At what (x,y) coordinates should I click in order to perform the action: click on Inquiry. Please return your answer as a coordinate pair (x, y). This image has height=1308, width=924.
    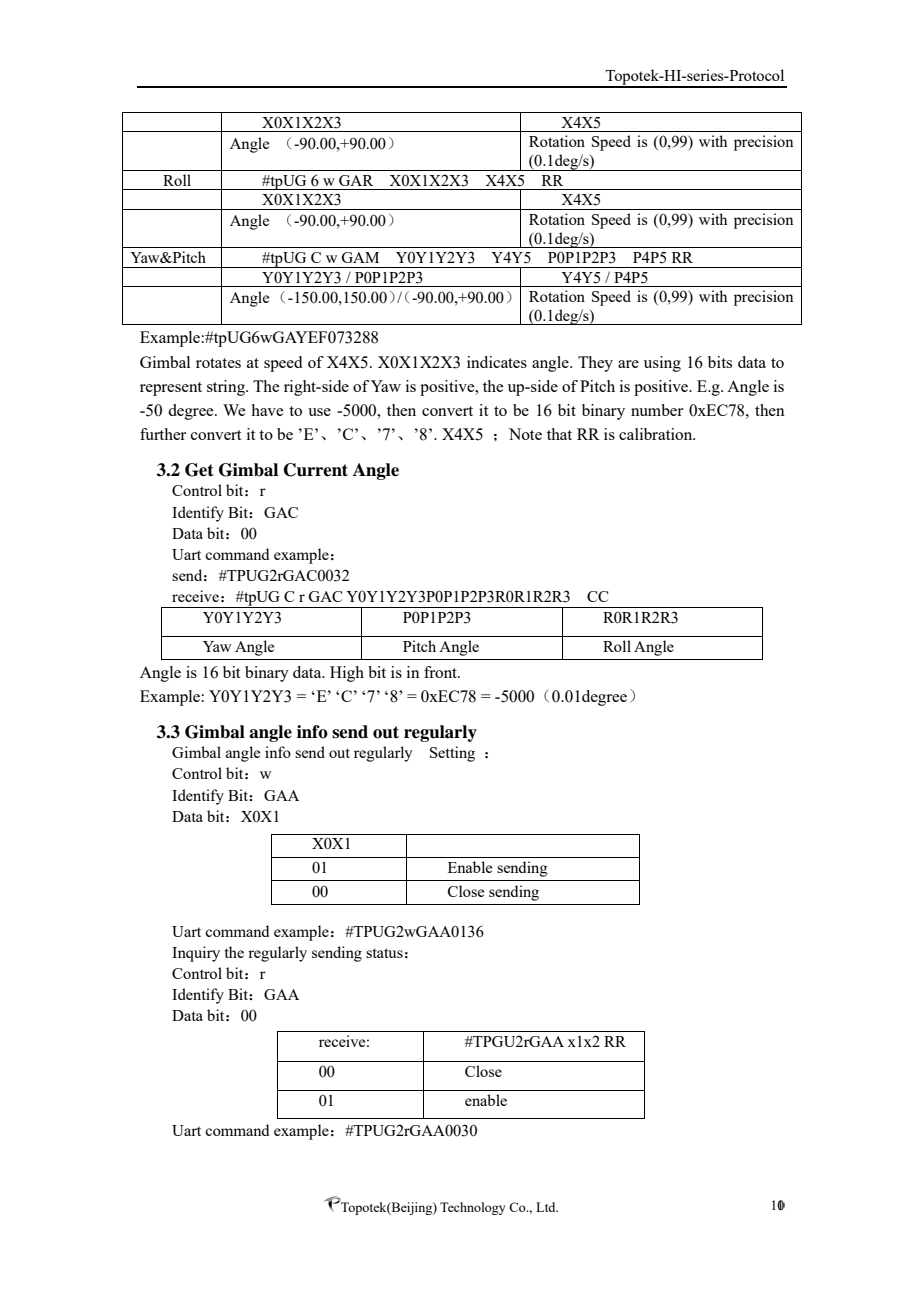
    Looking at the image, I should click on (196, 954).
